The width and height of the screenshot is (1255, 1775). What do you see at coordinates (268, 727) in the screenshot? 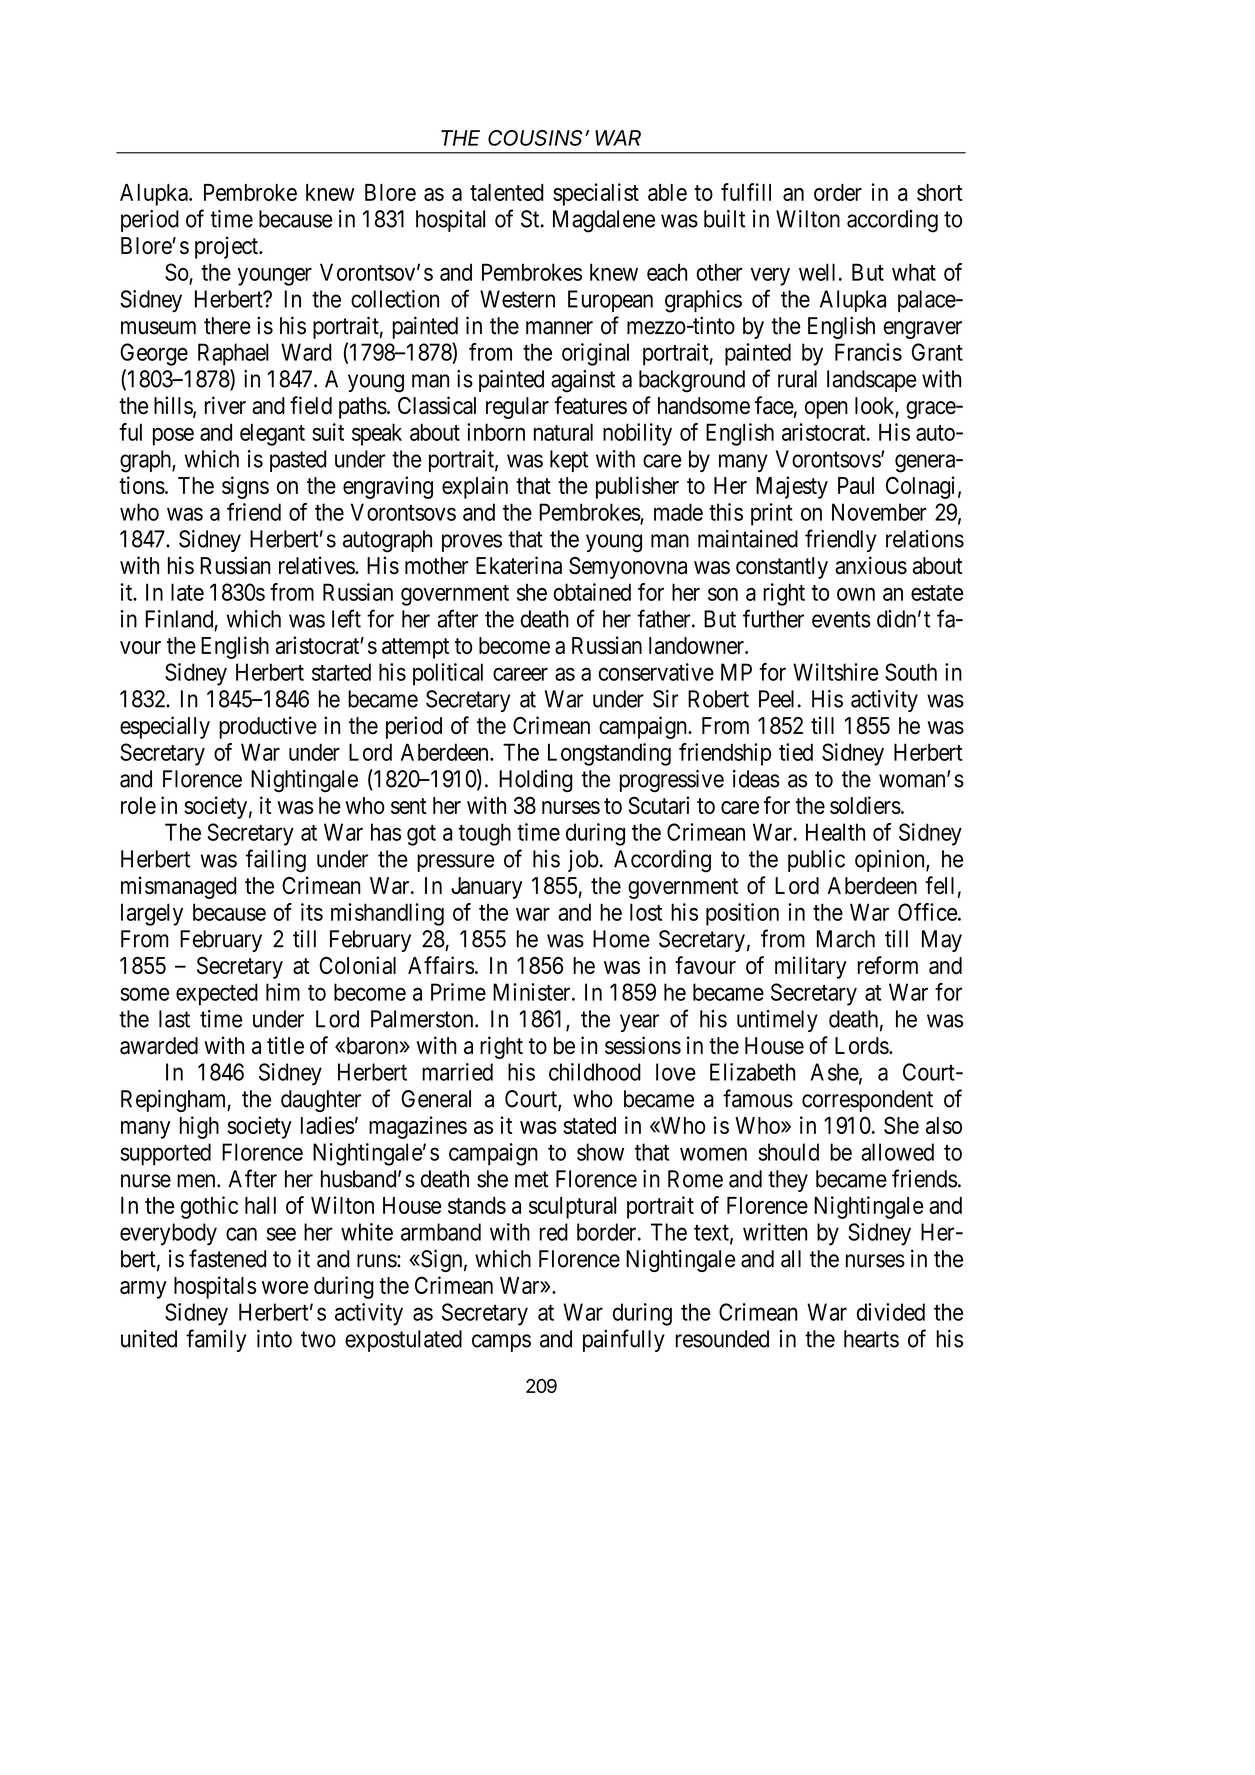
I see `productive` at bounding box center [268, 727].
